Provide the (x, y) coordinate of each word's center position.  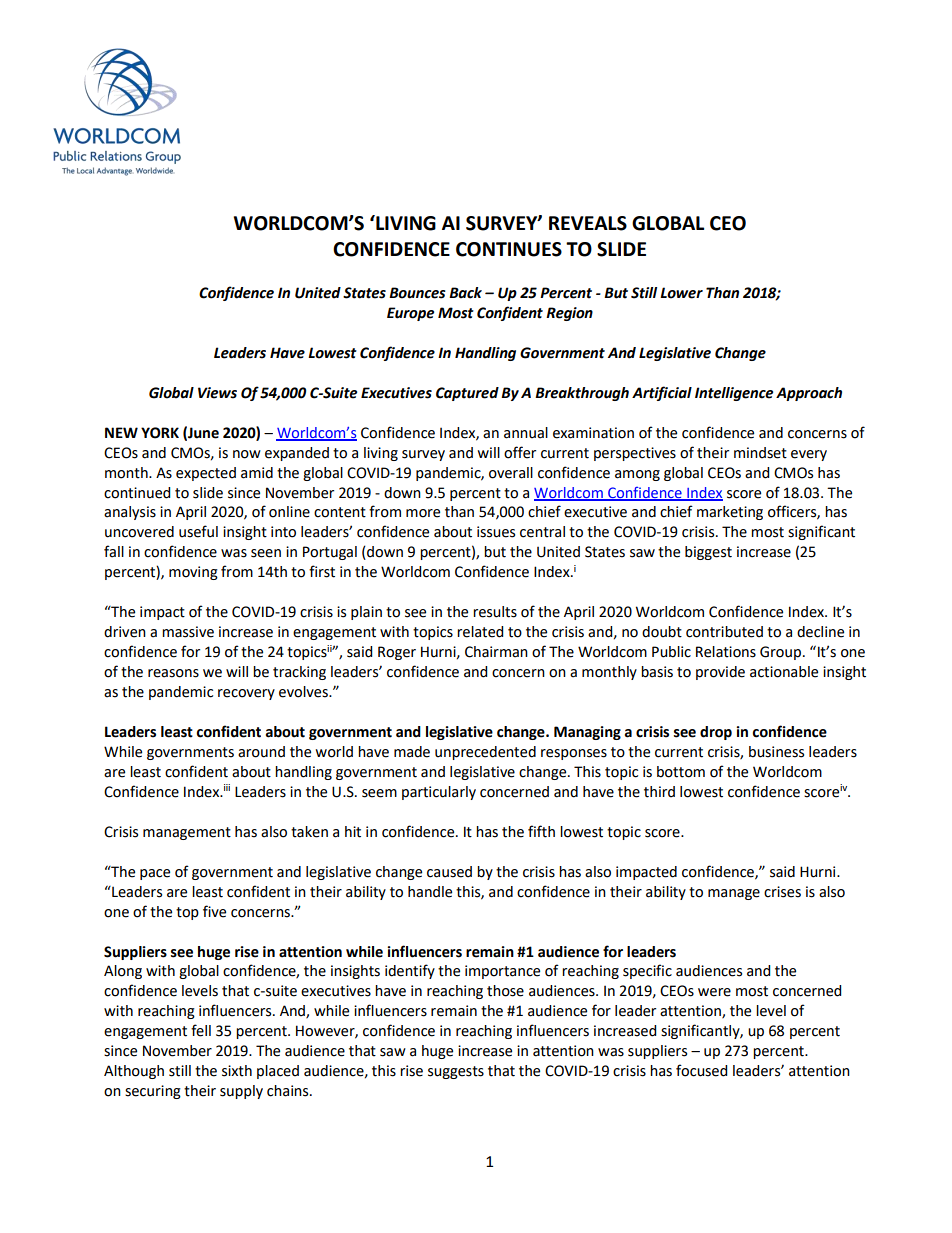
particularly (439, 793)
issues (496, 532)
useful (198, 531)
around (261, 752)
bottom (681, 772)
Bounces (417, 293)
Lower (681, 293)
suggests (456, 1072)
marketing (730, 513)
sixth (237, 1071)
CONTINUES (509, 249)
